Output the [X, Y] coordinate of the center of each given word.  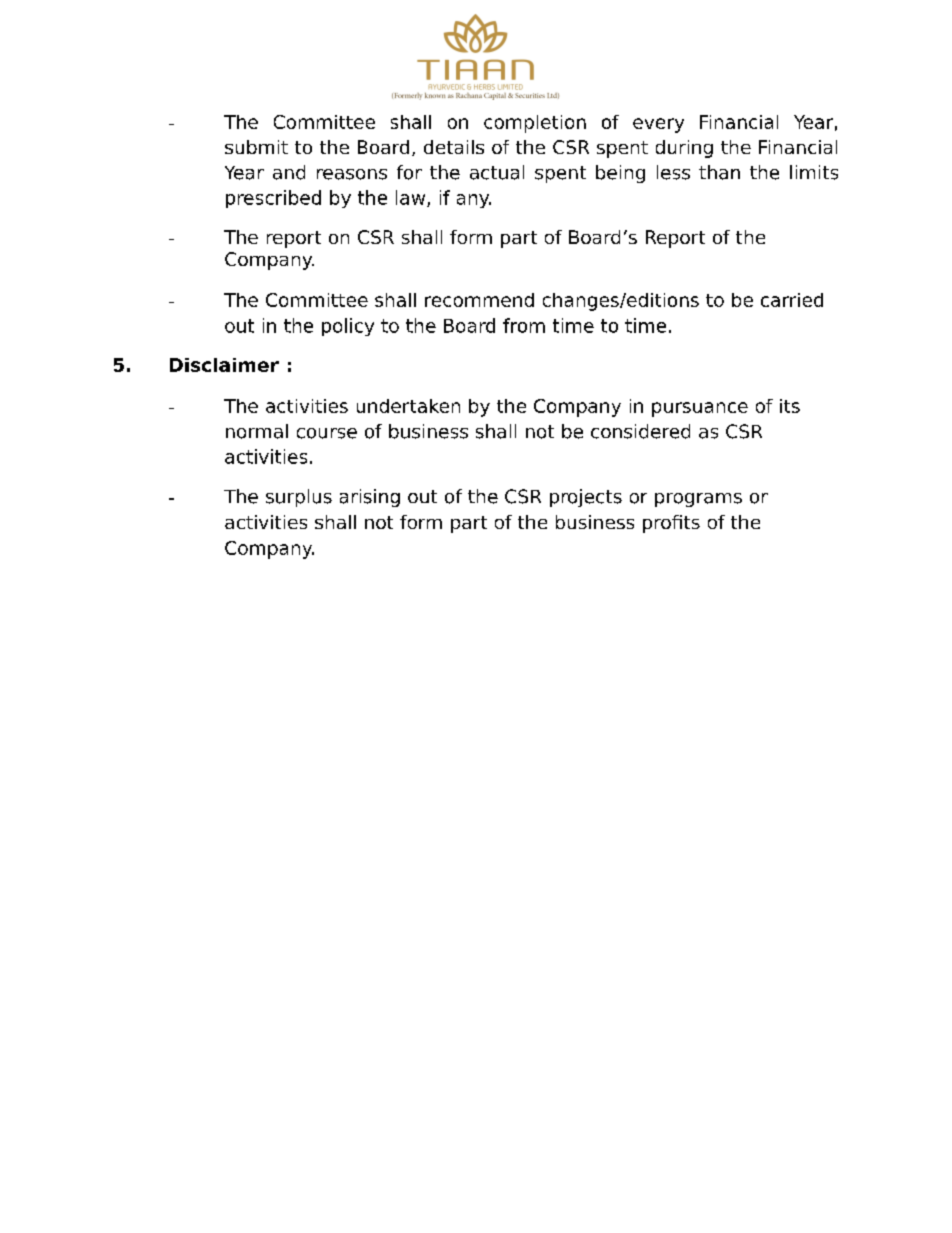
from [524, 325]
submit [256, 147]
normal [257, 431]
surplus [299, 498]
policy [348, 327]
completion [535, 124]
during [684, 149]
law [412, 198]
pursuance [700, 409]
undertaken [408, 406]
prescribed [273, 199]
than [719, 172]
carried [792, 300]
